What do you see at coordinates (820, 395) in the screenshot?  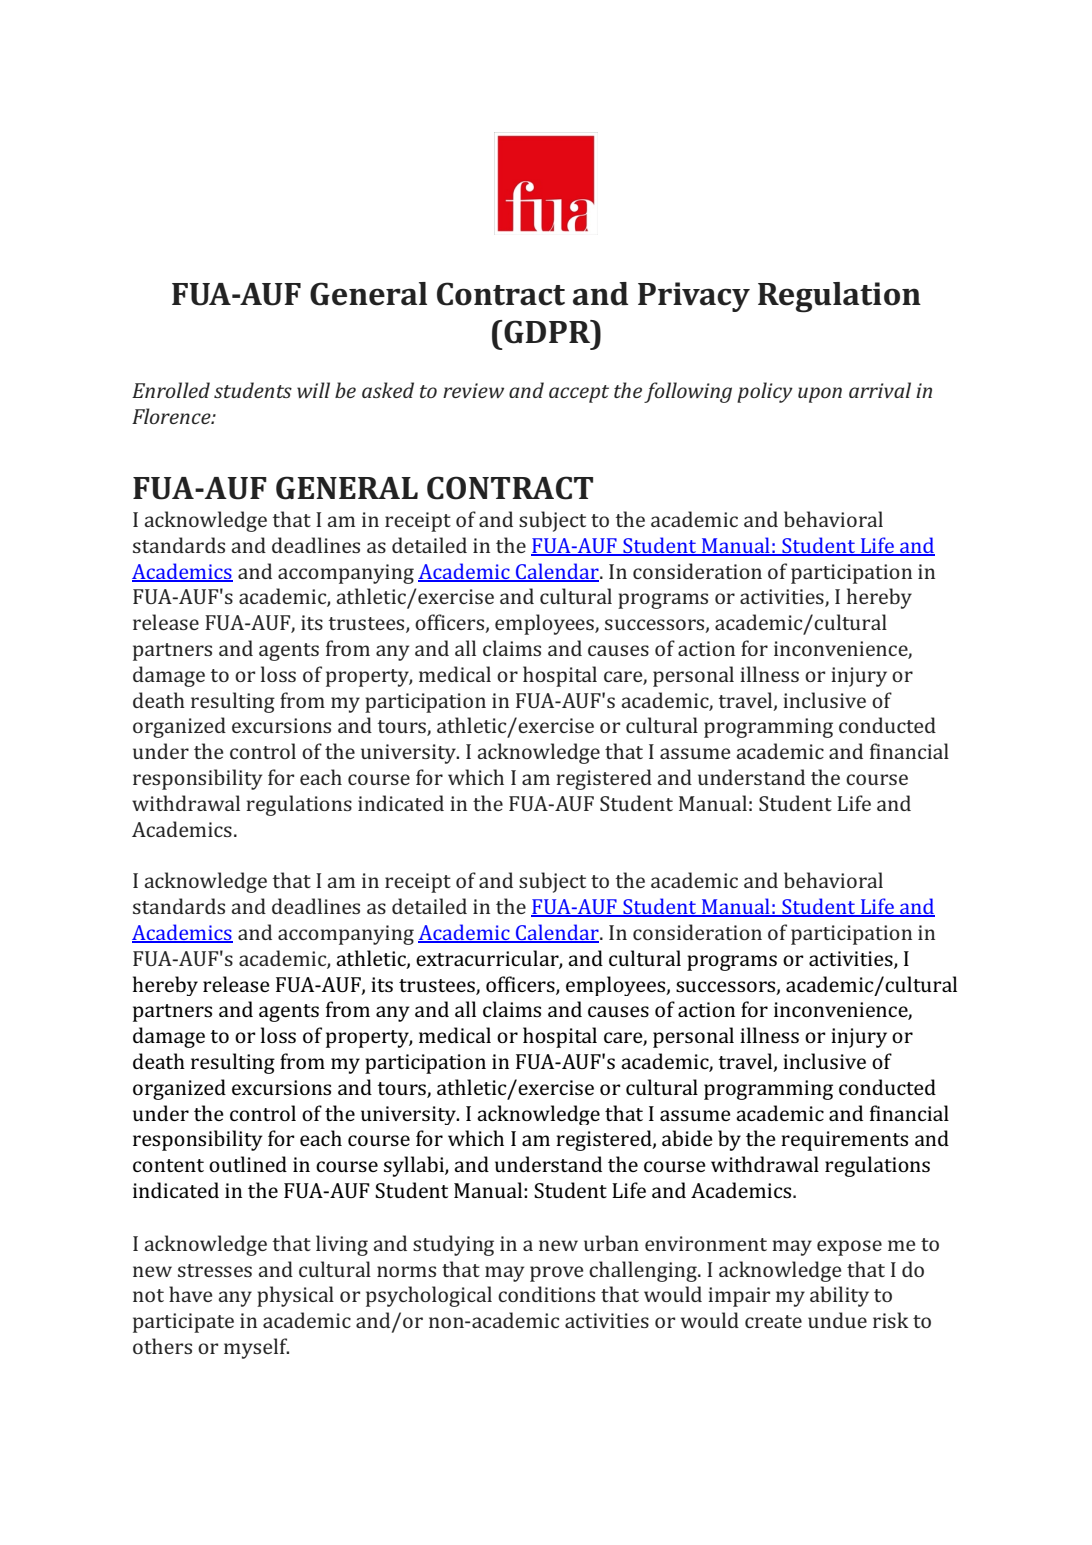 I see `upon` at bounding box center [820, 395].
